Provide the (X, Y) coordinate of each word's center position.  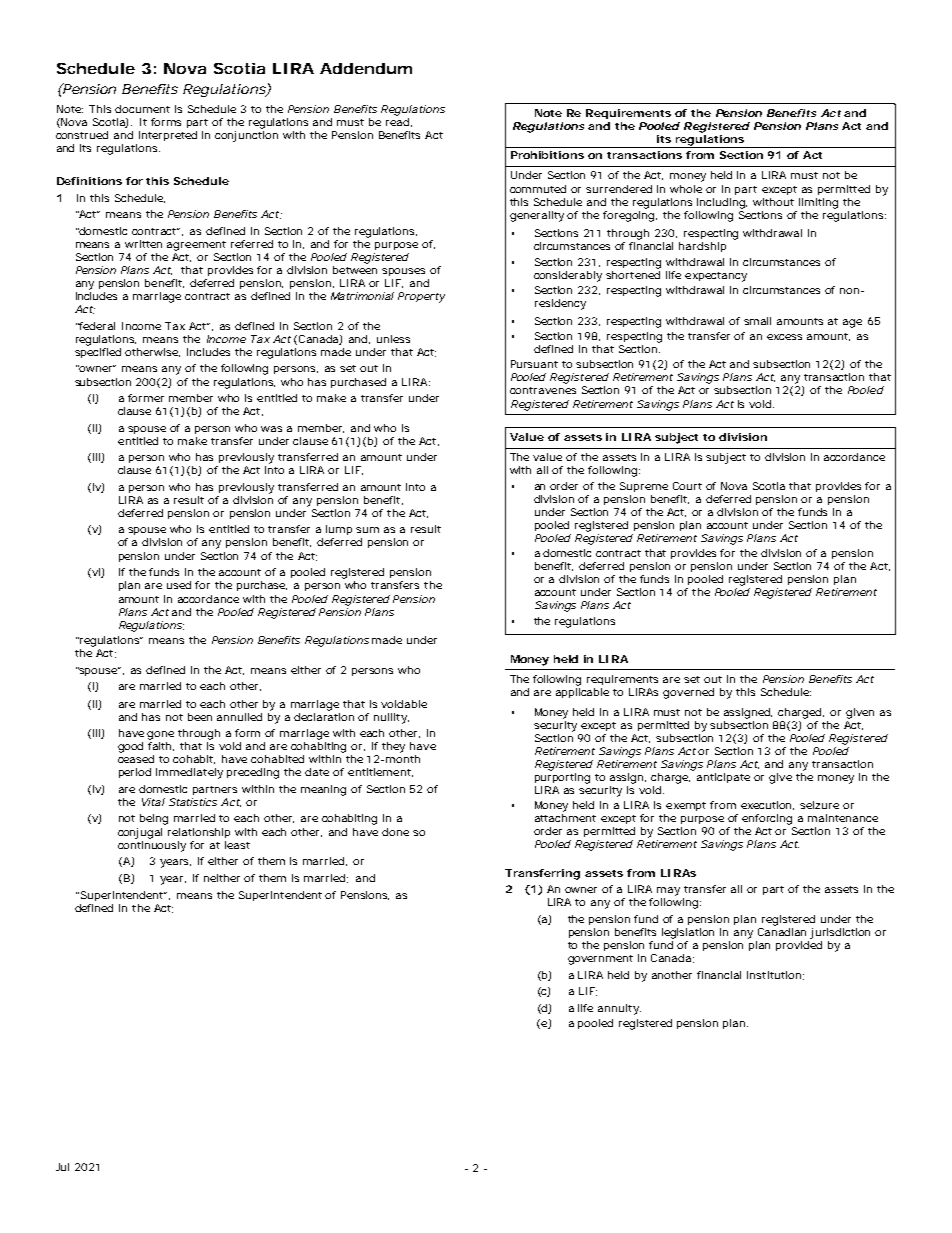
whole (686, 189)
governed (688, 693)
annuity (618, 1009)
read (397, 120)
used (179, 585)
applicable (582, 693)
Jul (62, 1167)
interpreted (168, 136)
